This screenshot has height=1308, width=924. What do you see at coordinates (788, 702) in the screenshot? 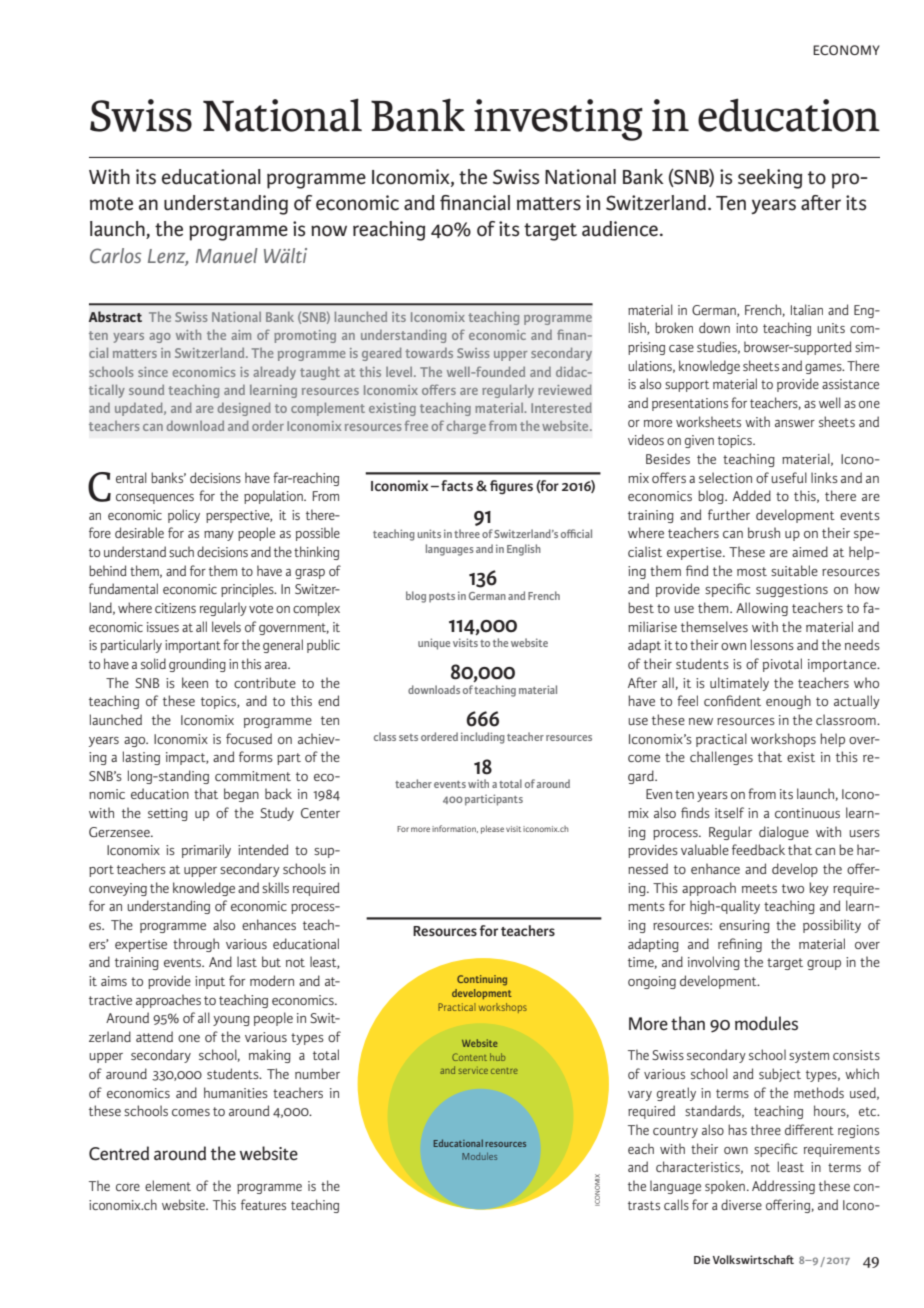
I see `enough` at bounding box center [788, 702].
